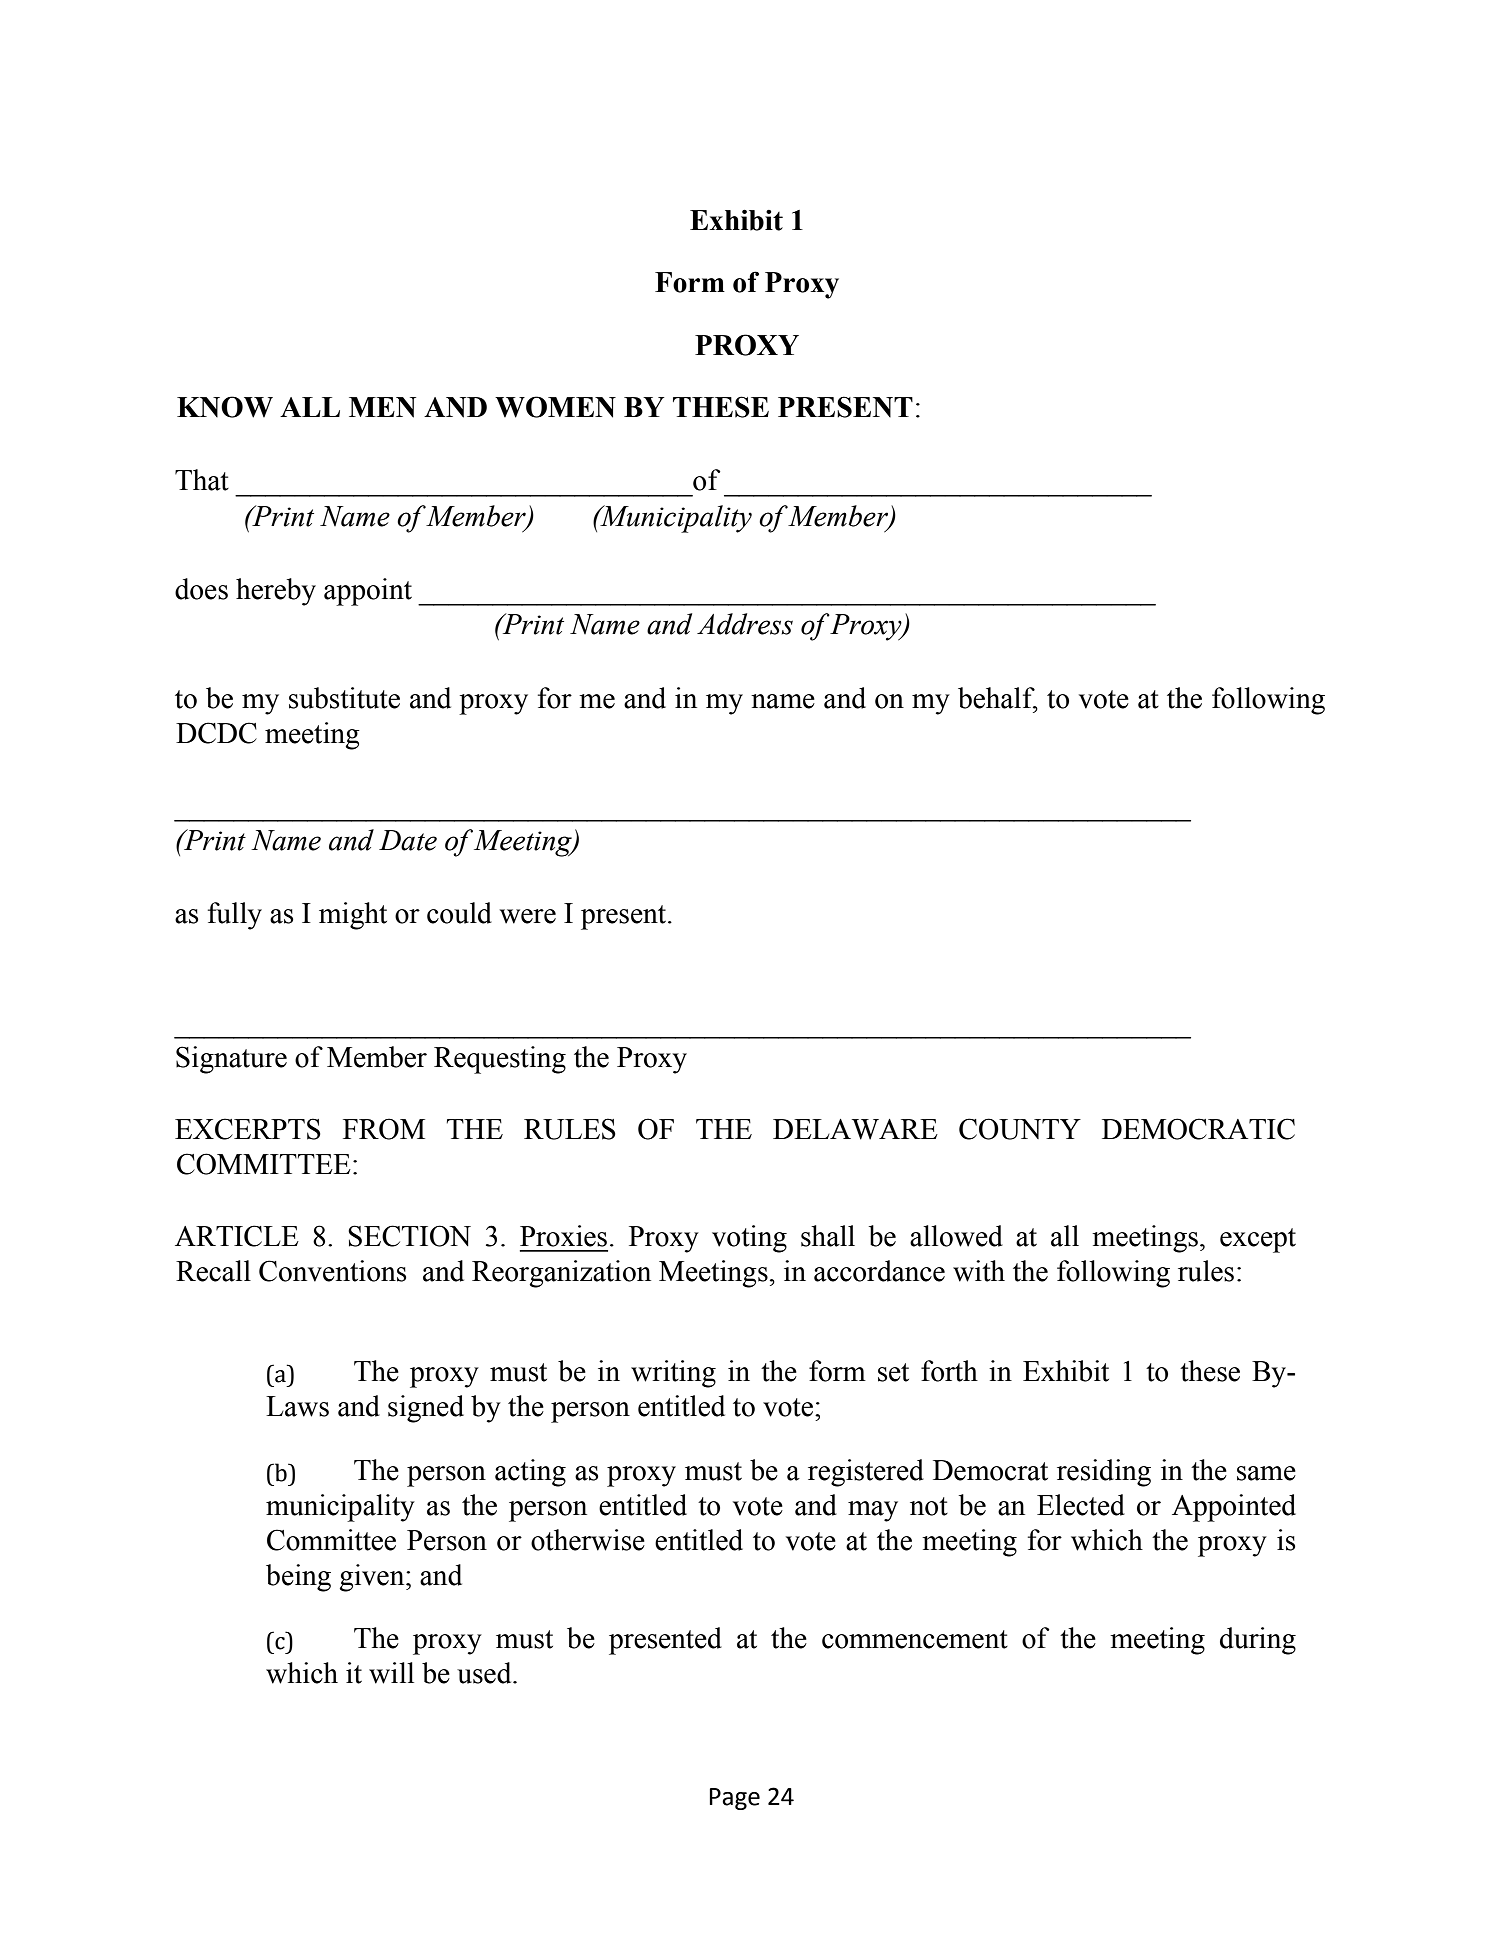  I want to click on writing, so click(673, 1374).
